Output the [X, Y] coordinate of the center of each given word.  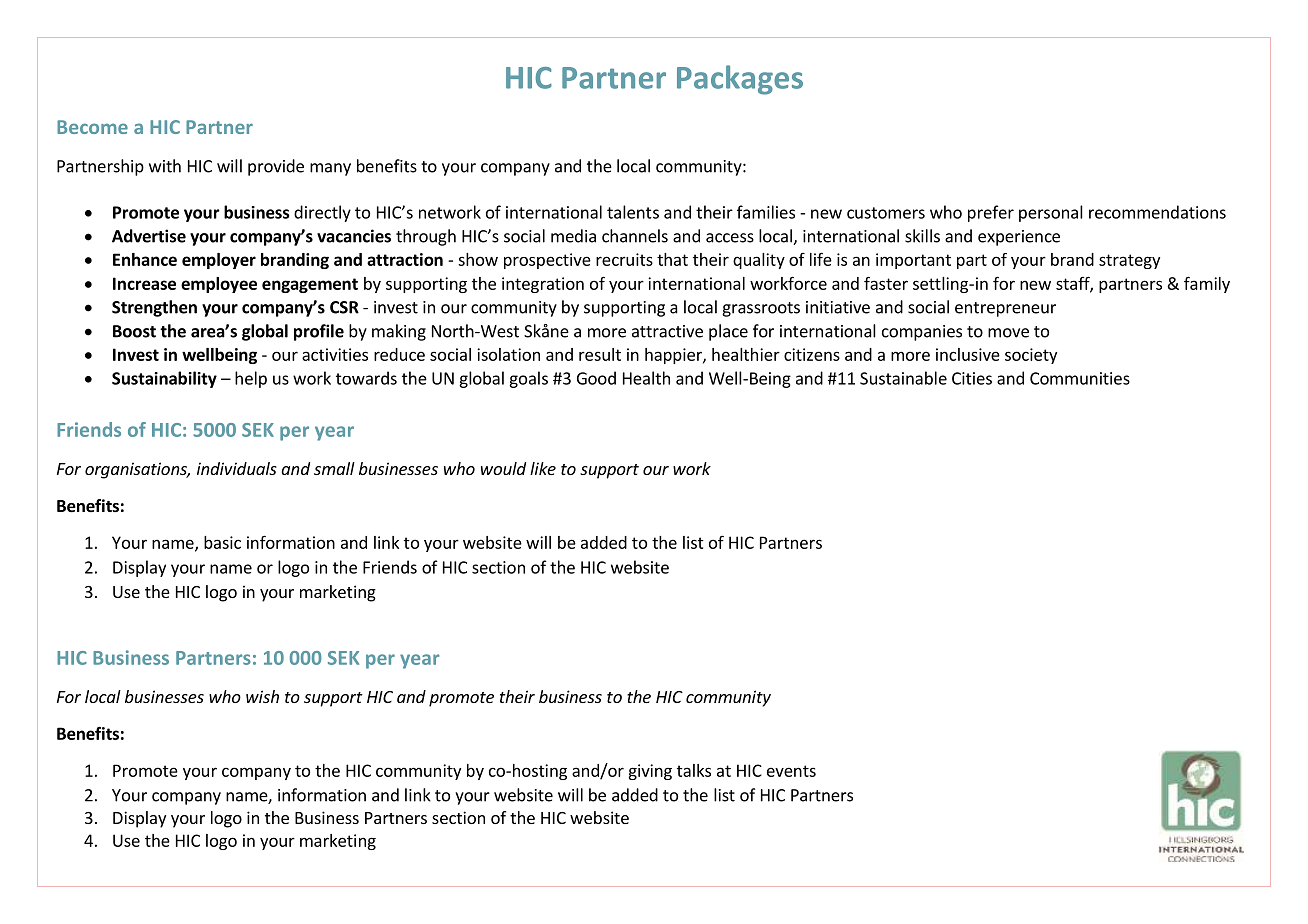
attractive [667, 331]
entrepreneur [1005, 309]
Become [92, 127]
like [543, 468]
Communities [1080, 378]
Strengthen [154, 308]
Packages [740, 80]
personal [1051, 213]
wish [262, 696]
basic [222, 542]
